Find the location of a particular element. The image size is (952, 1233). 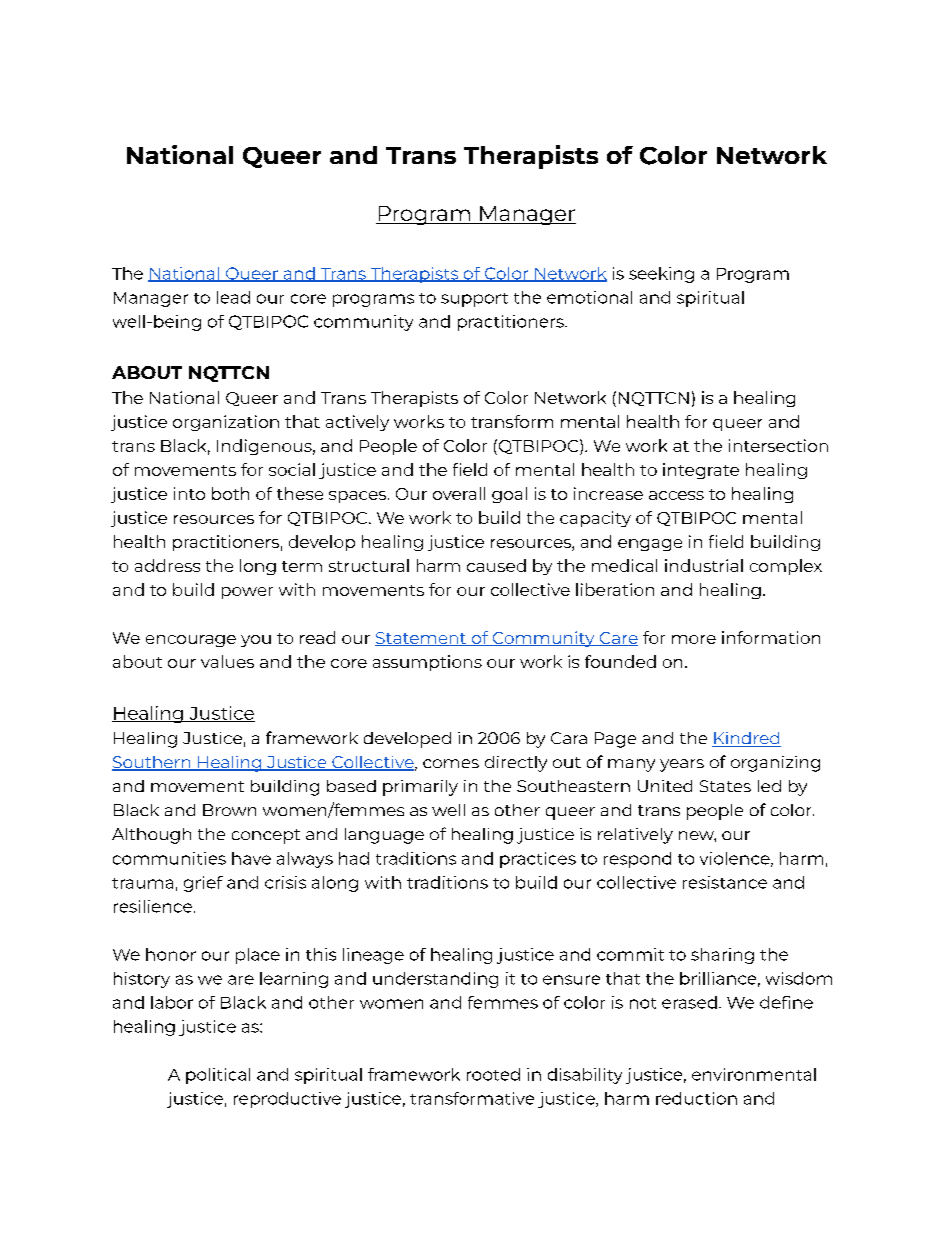

practices is located at coordinates (538, 860).
